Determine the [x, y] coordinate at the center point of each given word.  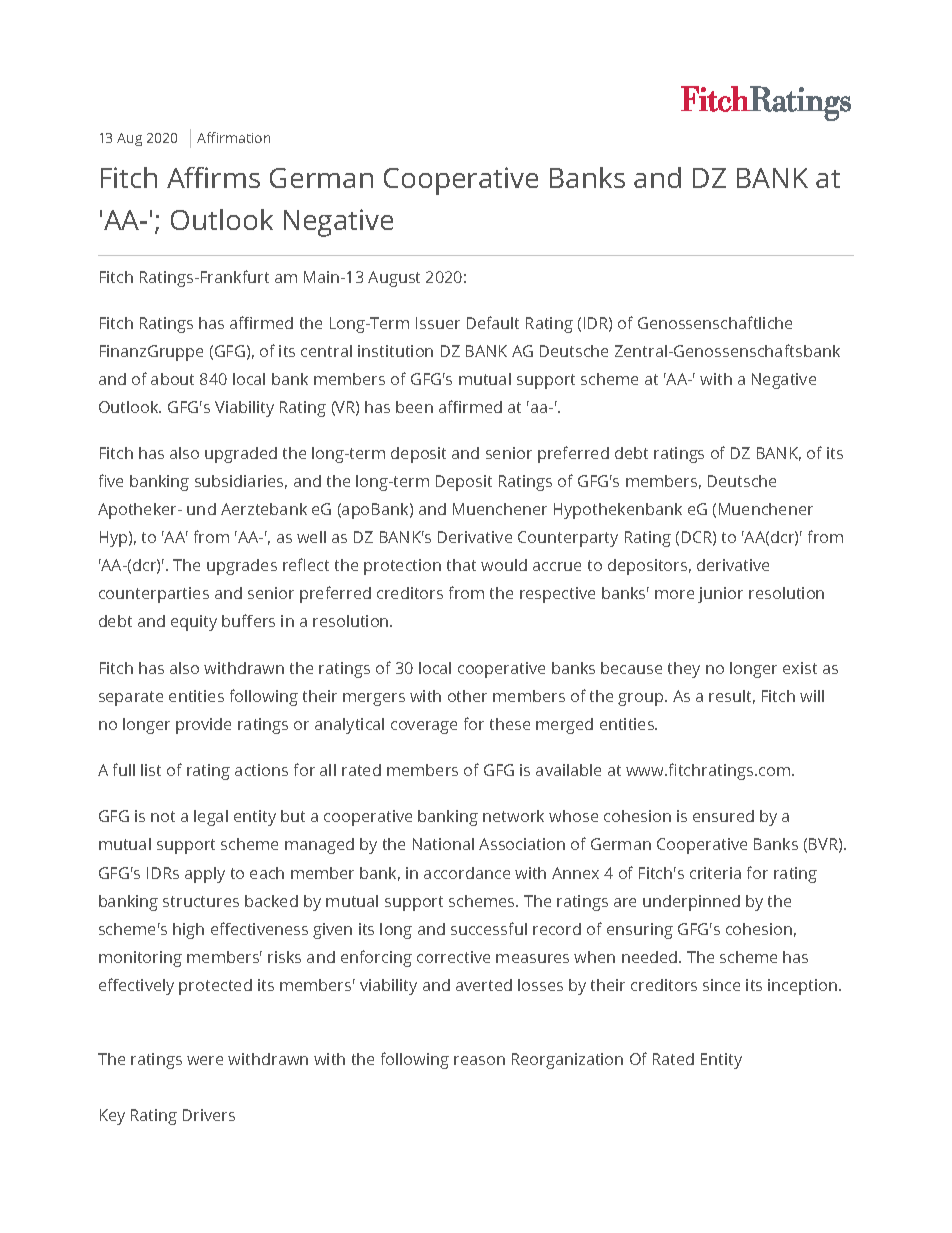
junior [720, 595]
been [414, 407]
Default [493, 322]
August [394, 279]
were [205, 1060]
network [513, 816]
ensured [723, 816]
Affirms [213, 177]
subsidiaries [241, 482]
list [151, 770]
